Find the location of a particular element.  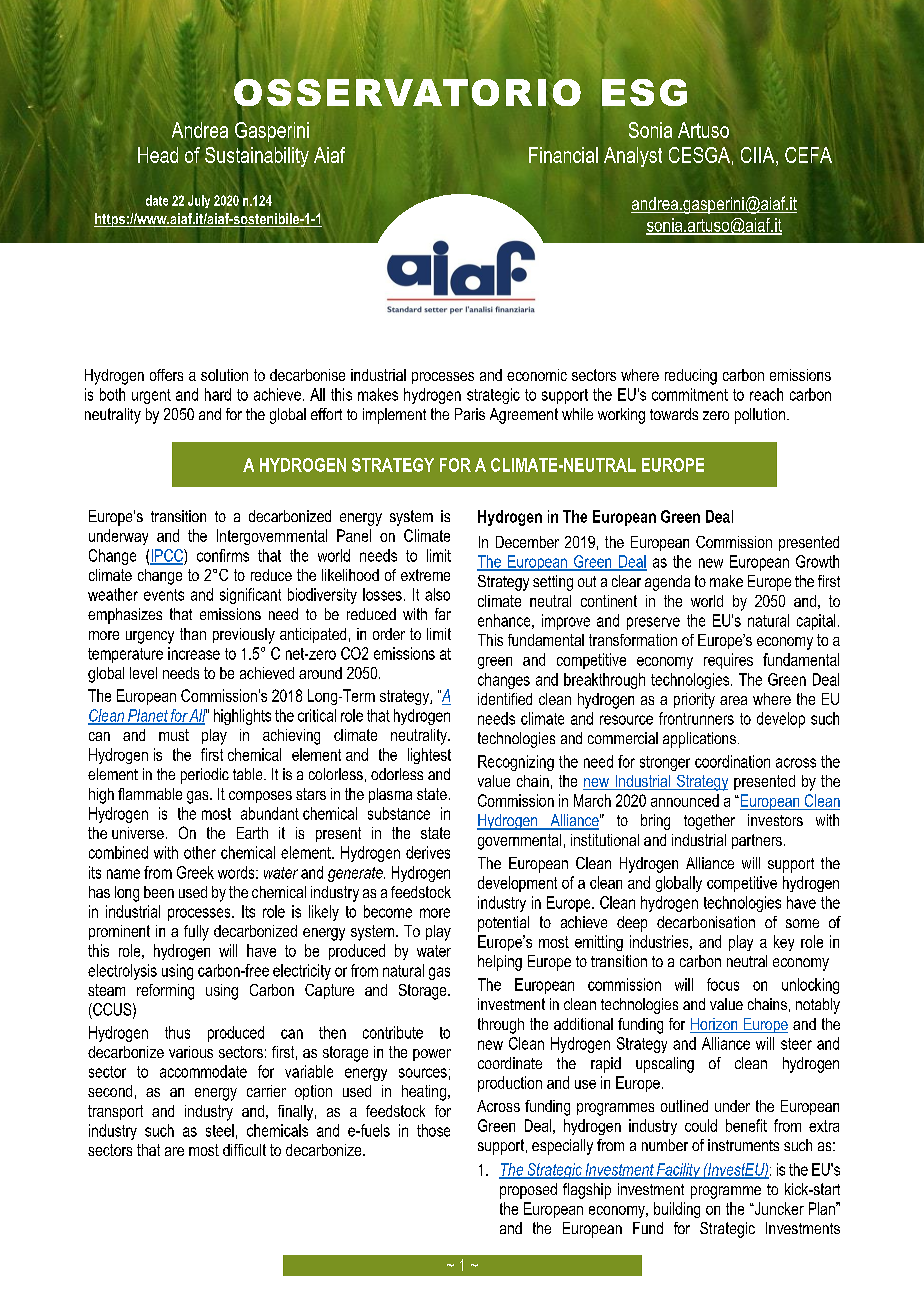

Financial is located at coordinates (563, 155).
